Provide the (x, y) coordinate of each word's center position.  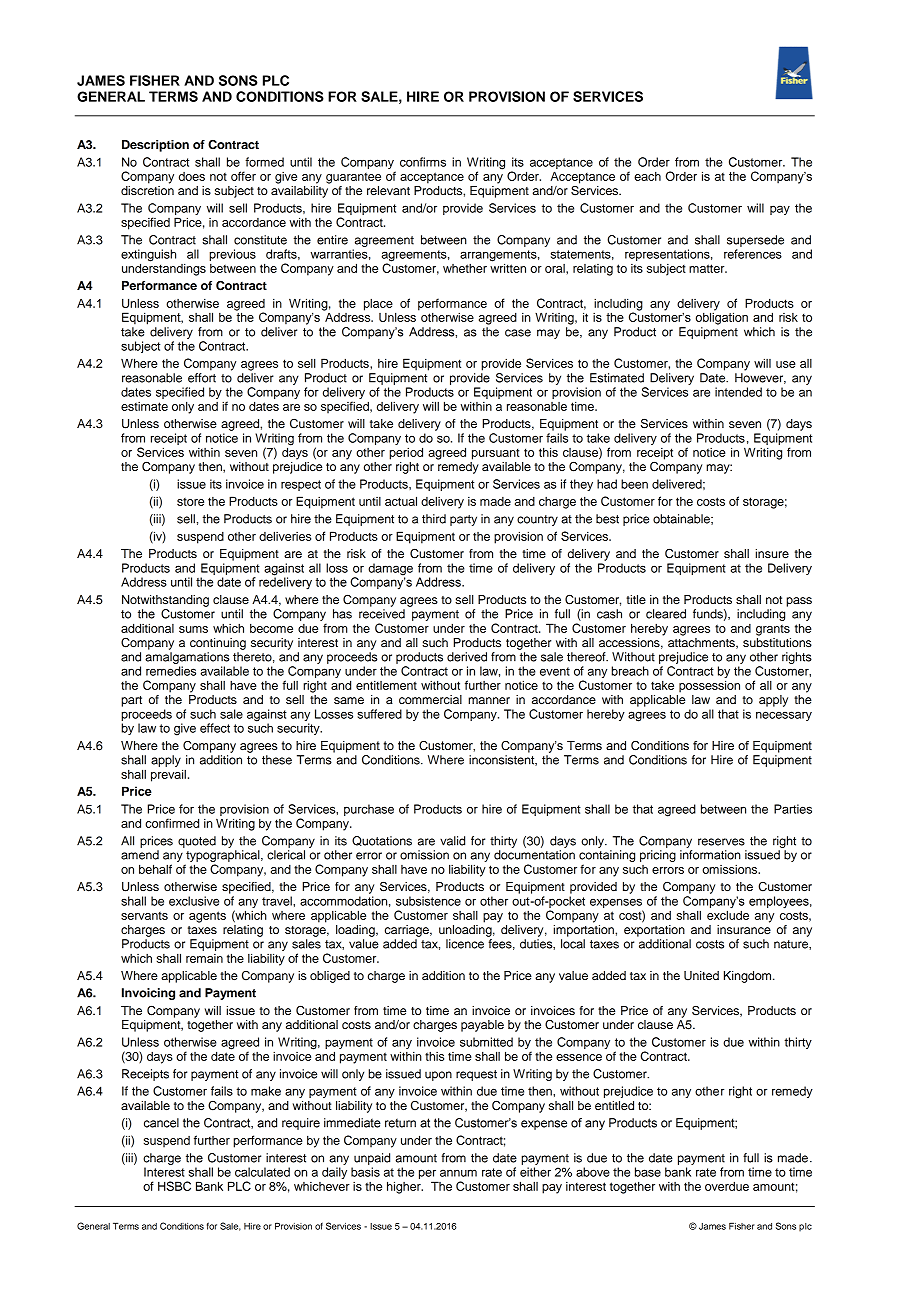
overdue (727, 1186)
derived (467, 657)
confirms (423, 162)
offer (243, 176)
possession (709, 686)
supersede (755, 241)
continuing (218, 644)
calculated (262, 1172)
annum (458, 1173)
